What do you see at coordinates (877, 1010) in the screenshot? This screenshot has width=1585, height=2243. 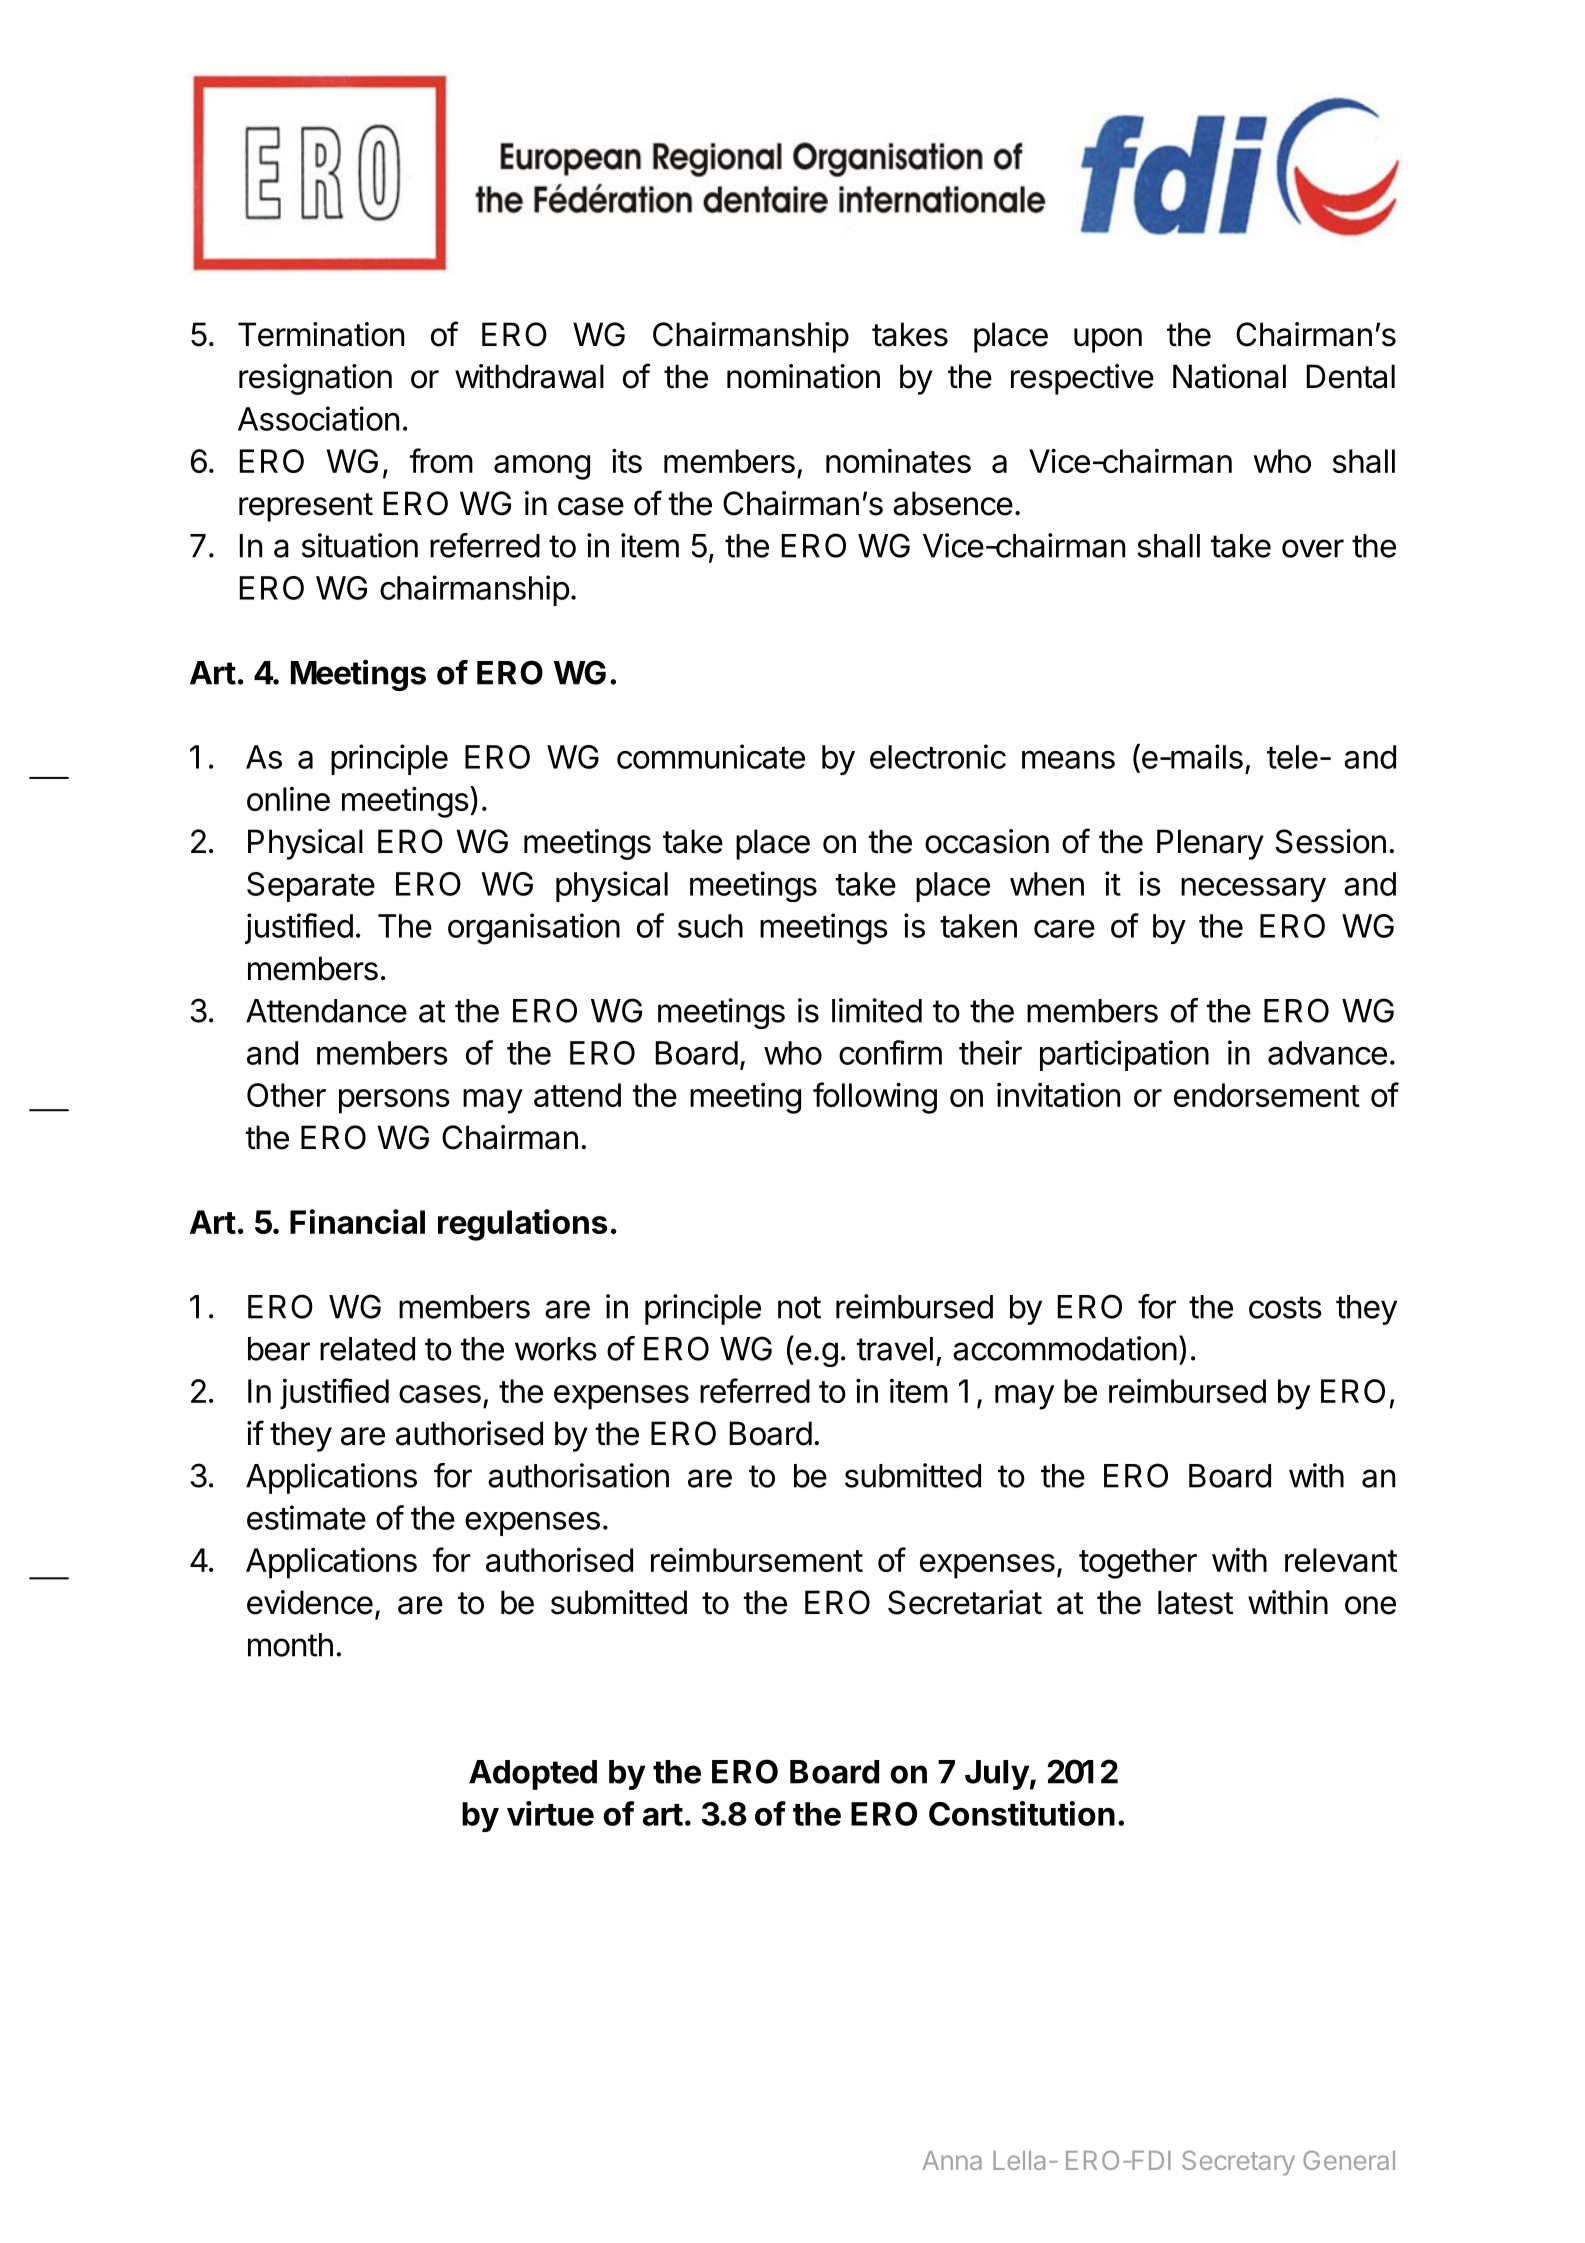 I see `limited` at bounding box center [877, 1010].
